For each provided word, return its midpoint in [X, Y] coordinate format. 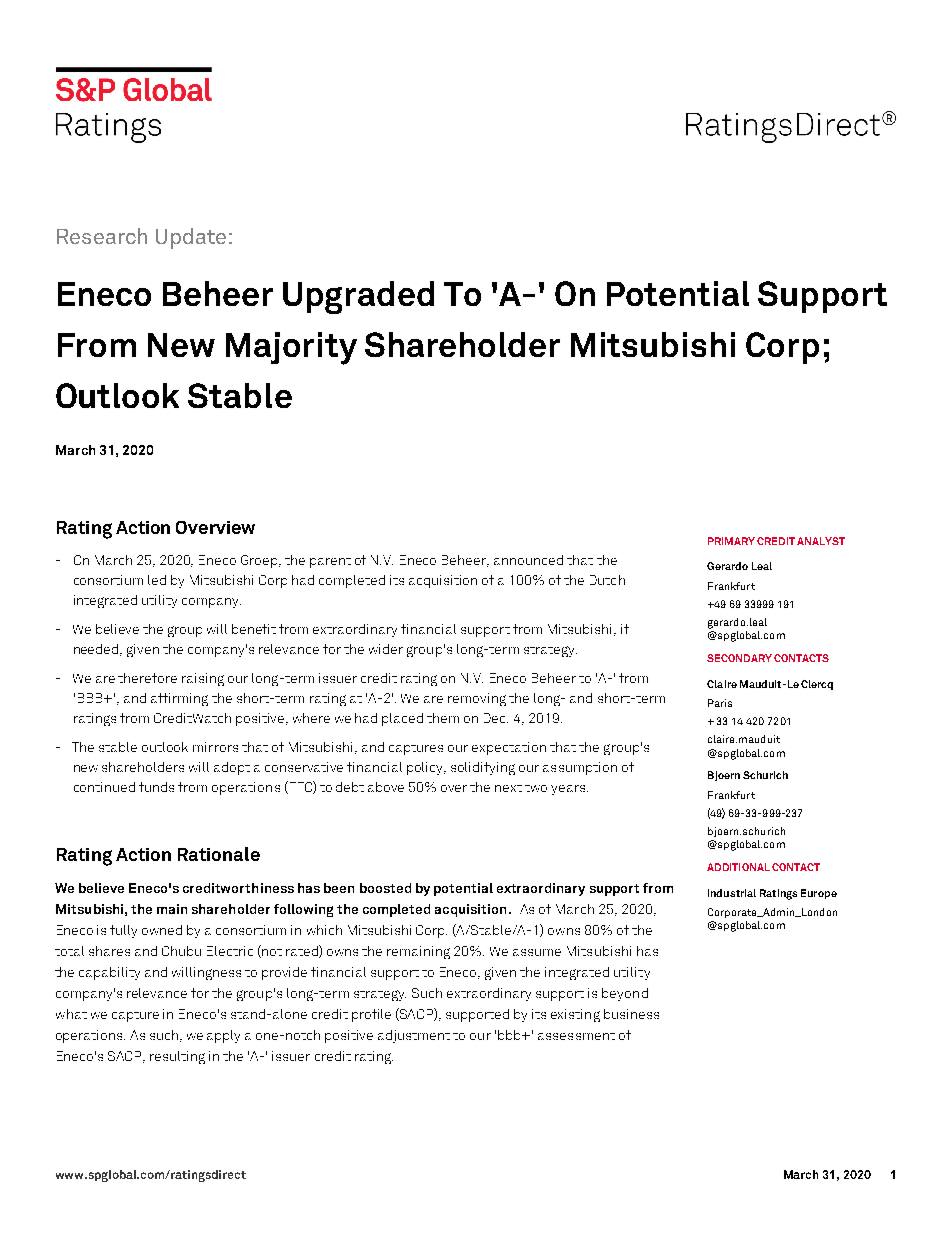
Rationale [219, 854]
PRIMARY [731, 541]
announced [528, 560]
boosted [385, 888]
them [443, 718]
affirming [179, 699]
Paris [720, 703]
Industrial [732, 893]
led [157, 580]
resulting [177, 1057]
